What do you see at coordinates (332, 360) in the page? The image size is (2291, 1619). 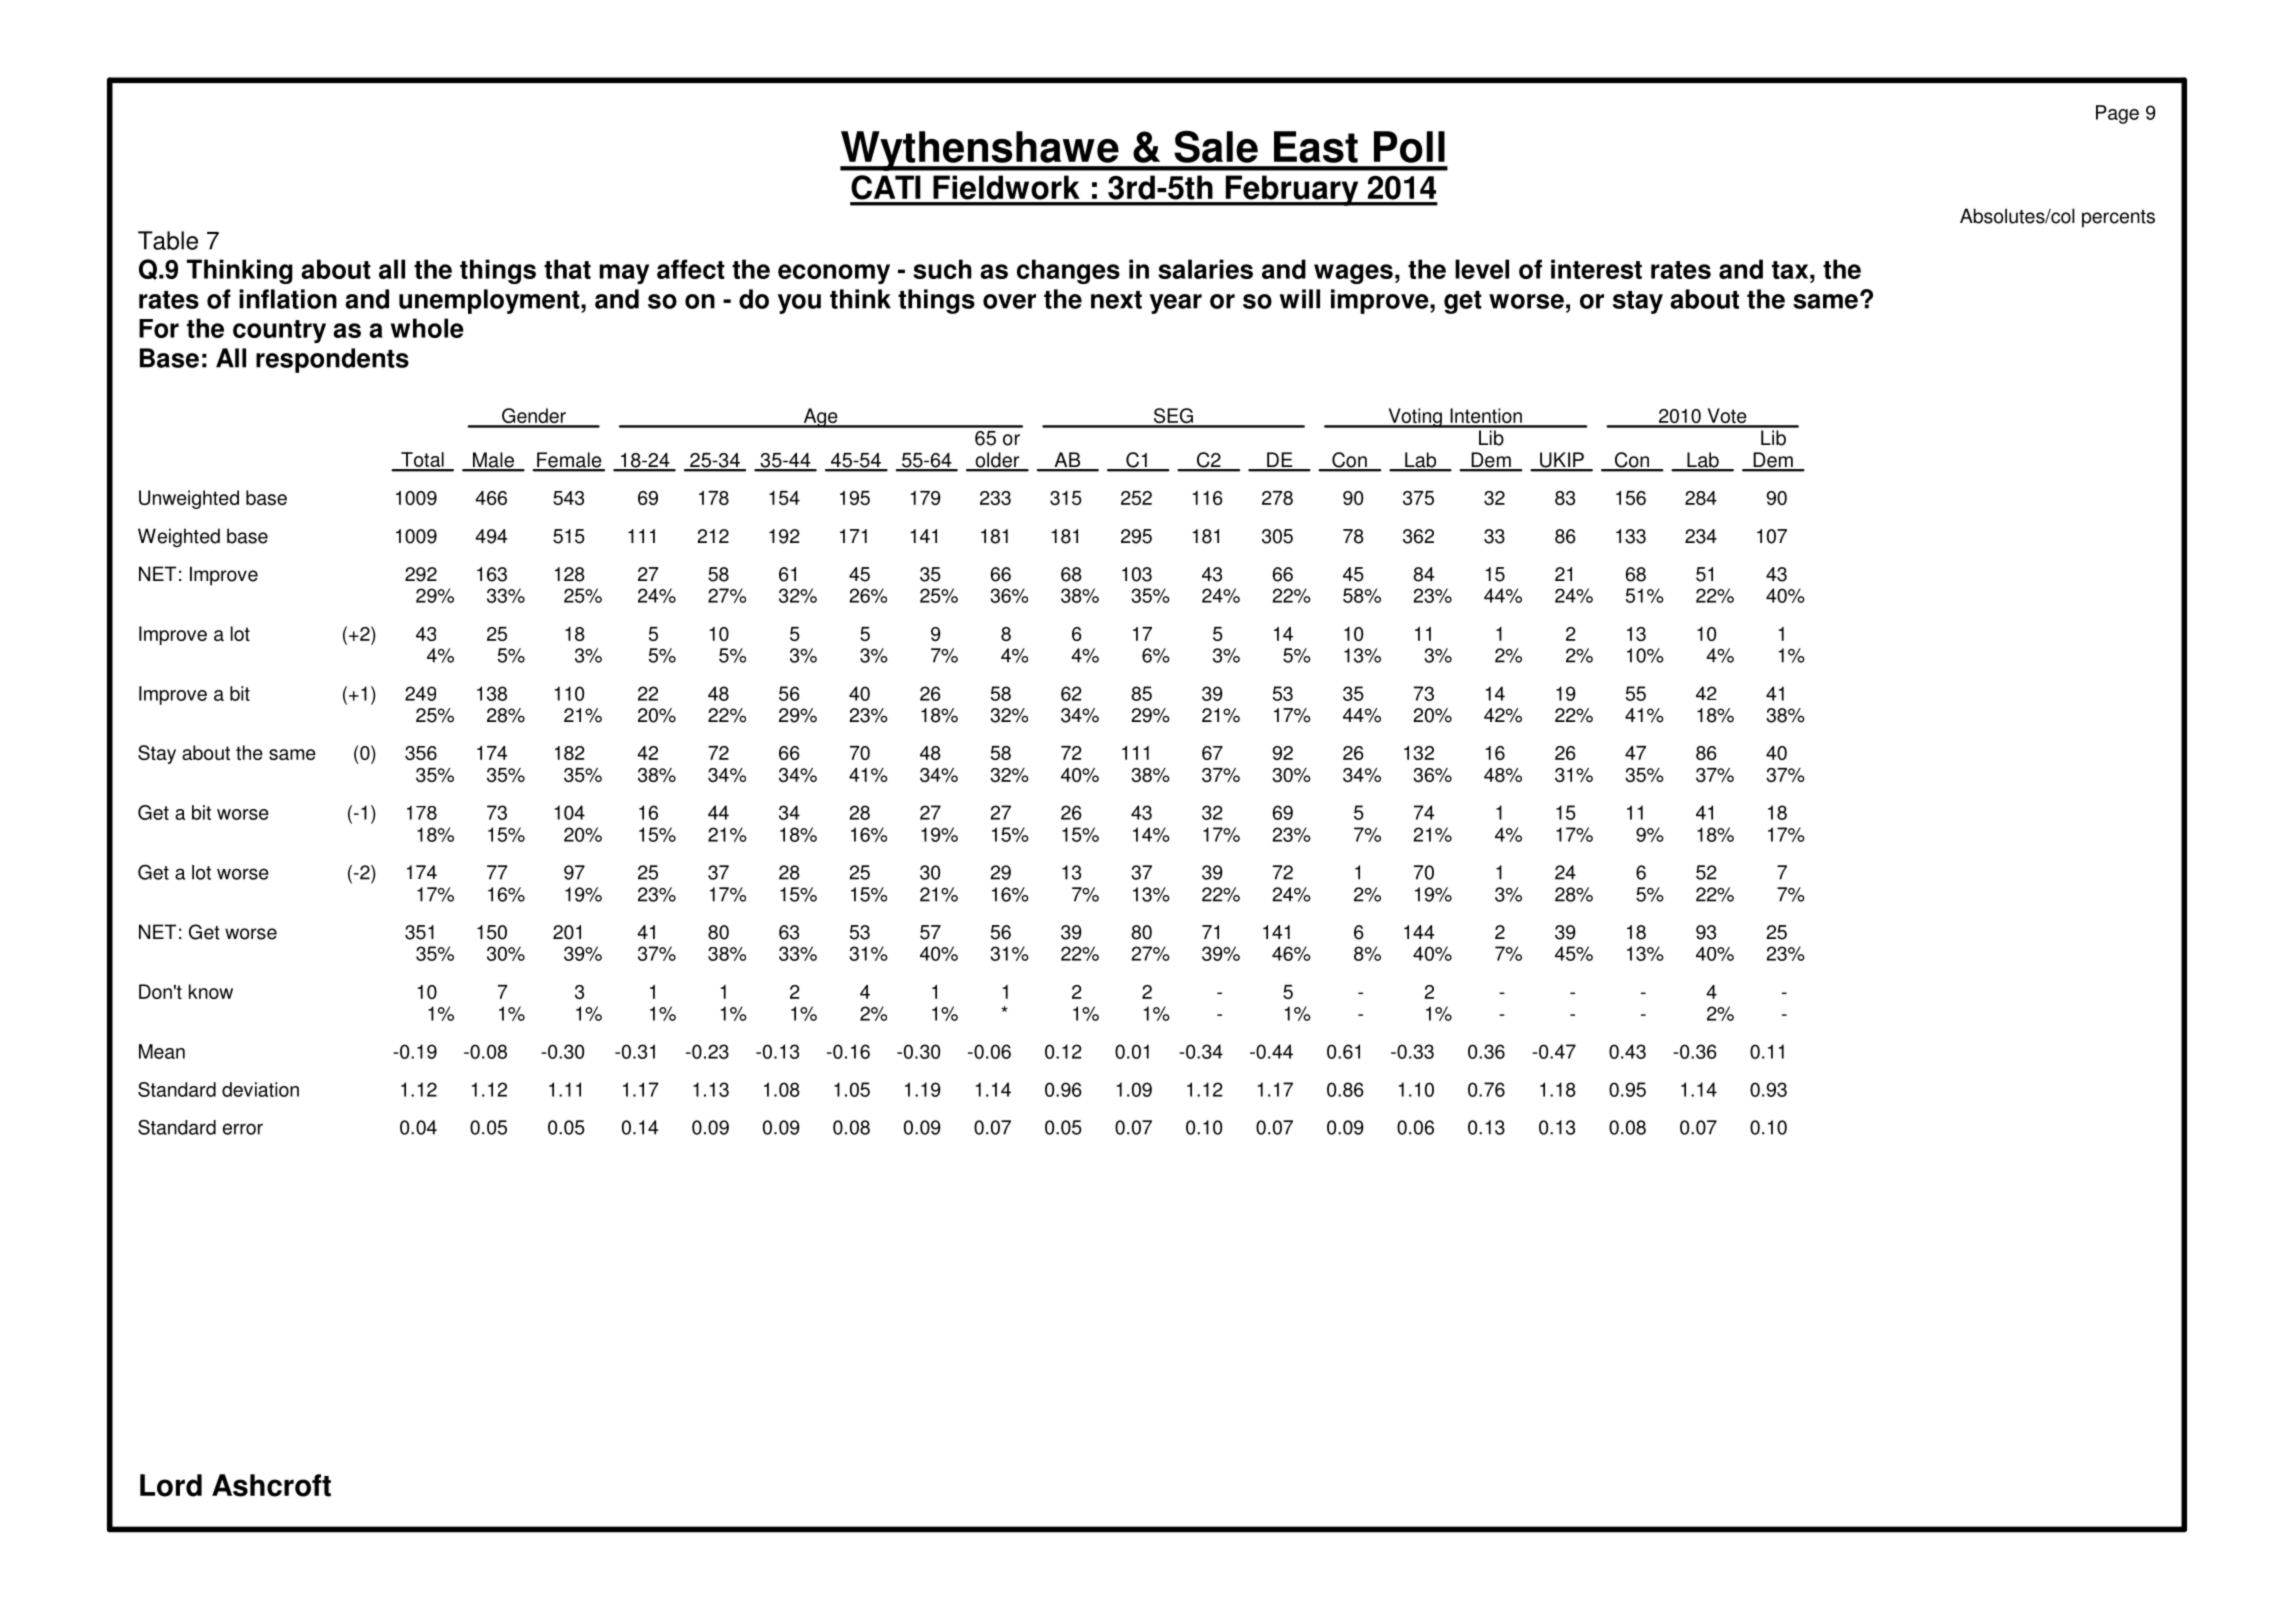 I see `respondents` at bounding box center [332, 360].
